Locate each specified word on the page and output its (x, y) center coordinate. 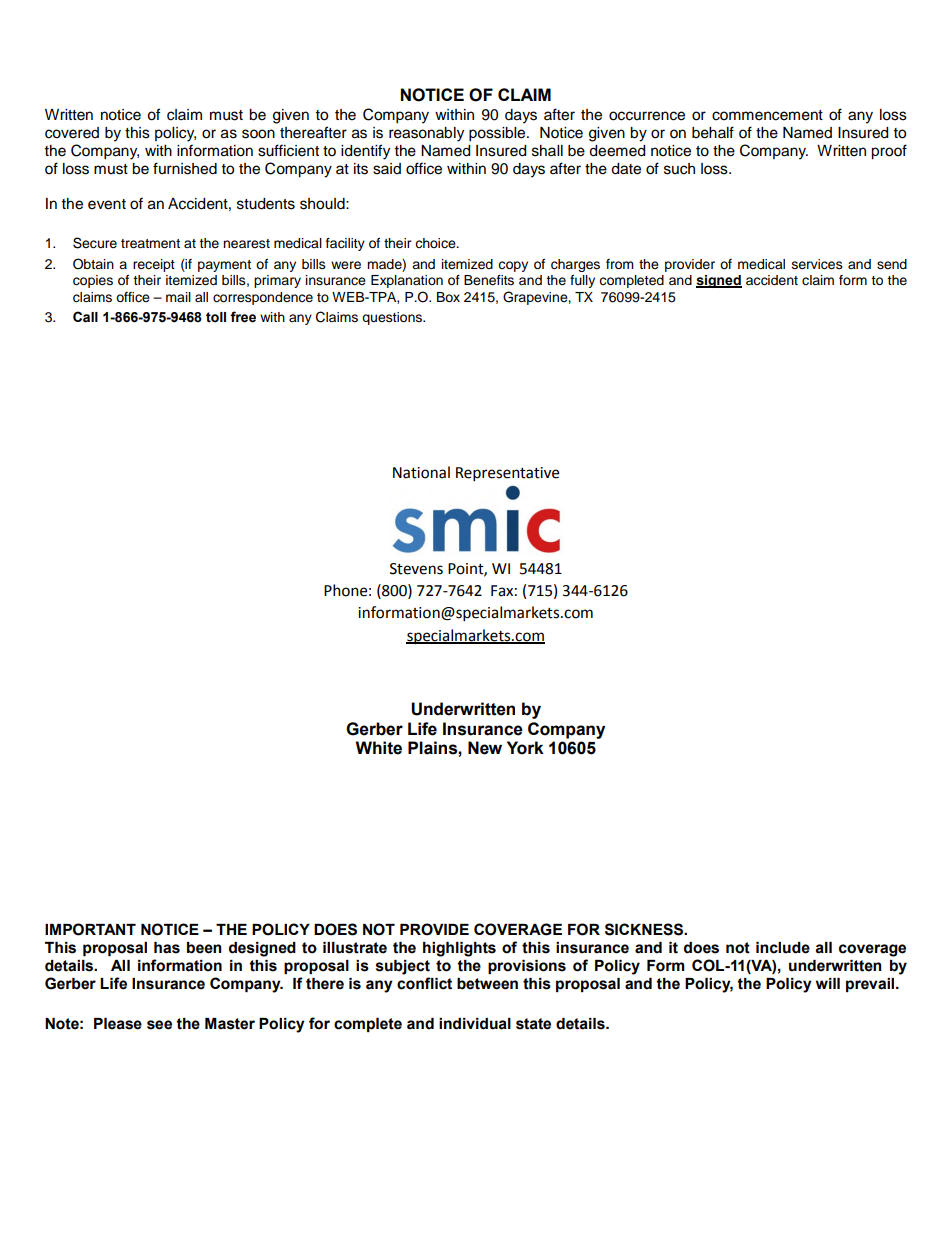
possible (498, 134)
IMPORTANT (90, 929)
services (817, 264)
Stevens (416, 569)
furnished (185, 168)
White (378, 748)
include (783, 948)
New (485, 748)
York (525, 748)
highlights (459, 949)
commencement (767, 115)
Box (448, 297)
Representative (507, 474)
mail (178, 297)
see (159, 1025)
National (421, 472)
